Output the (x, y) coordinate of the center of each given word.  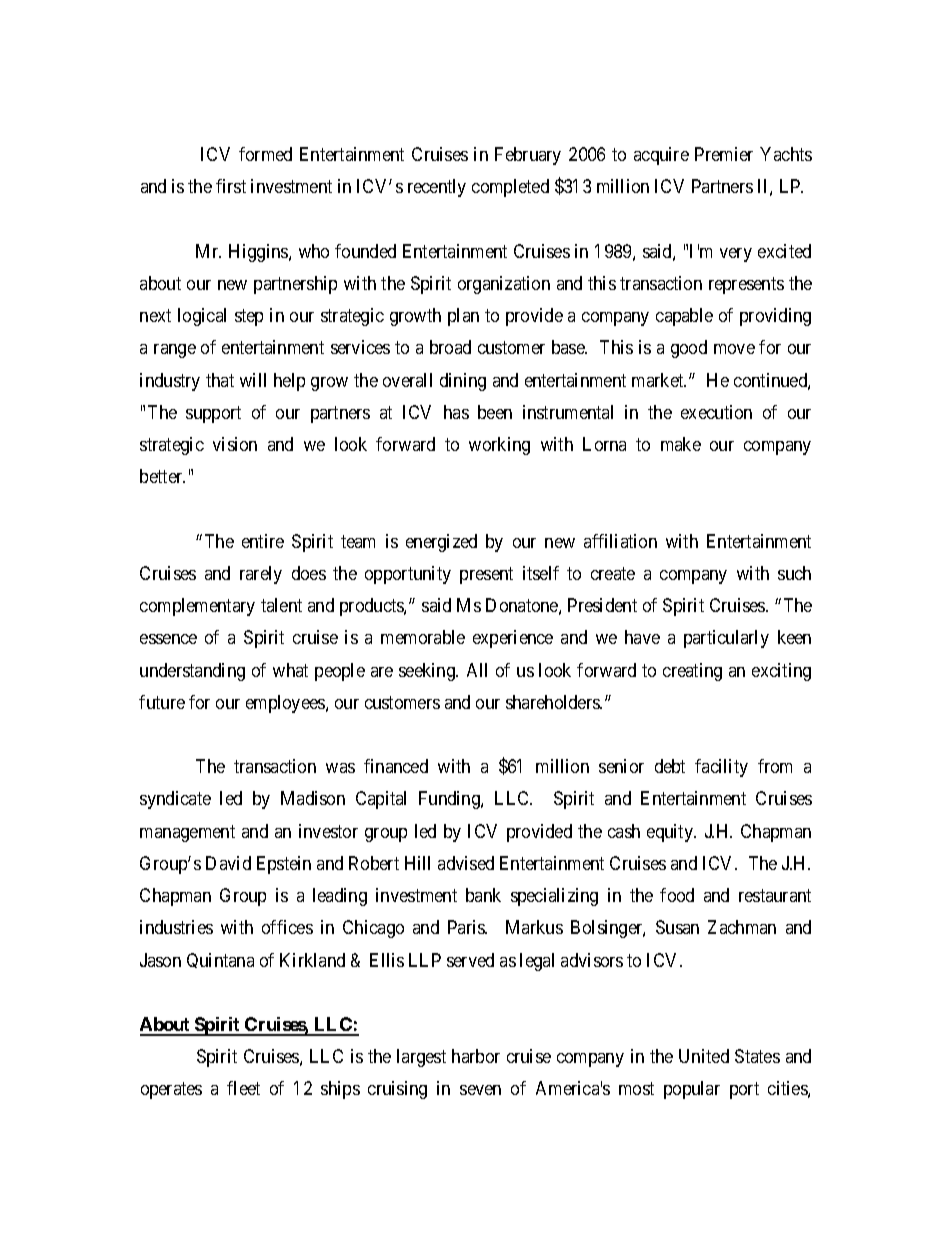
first (231, 186)
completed (510, 188)
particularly (726, 639)
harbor (476, 1056)
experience (513, 639)
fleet (243, 1088)
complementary (197, 607)
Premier (724, 154)
